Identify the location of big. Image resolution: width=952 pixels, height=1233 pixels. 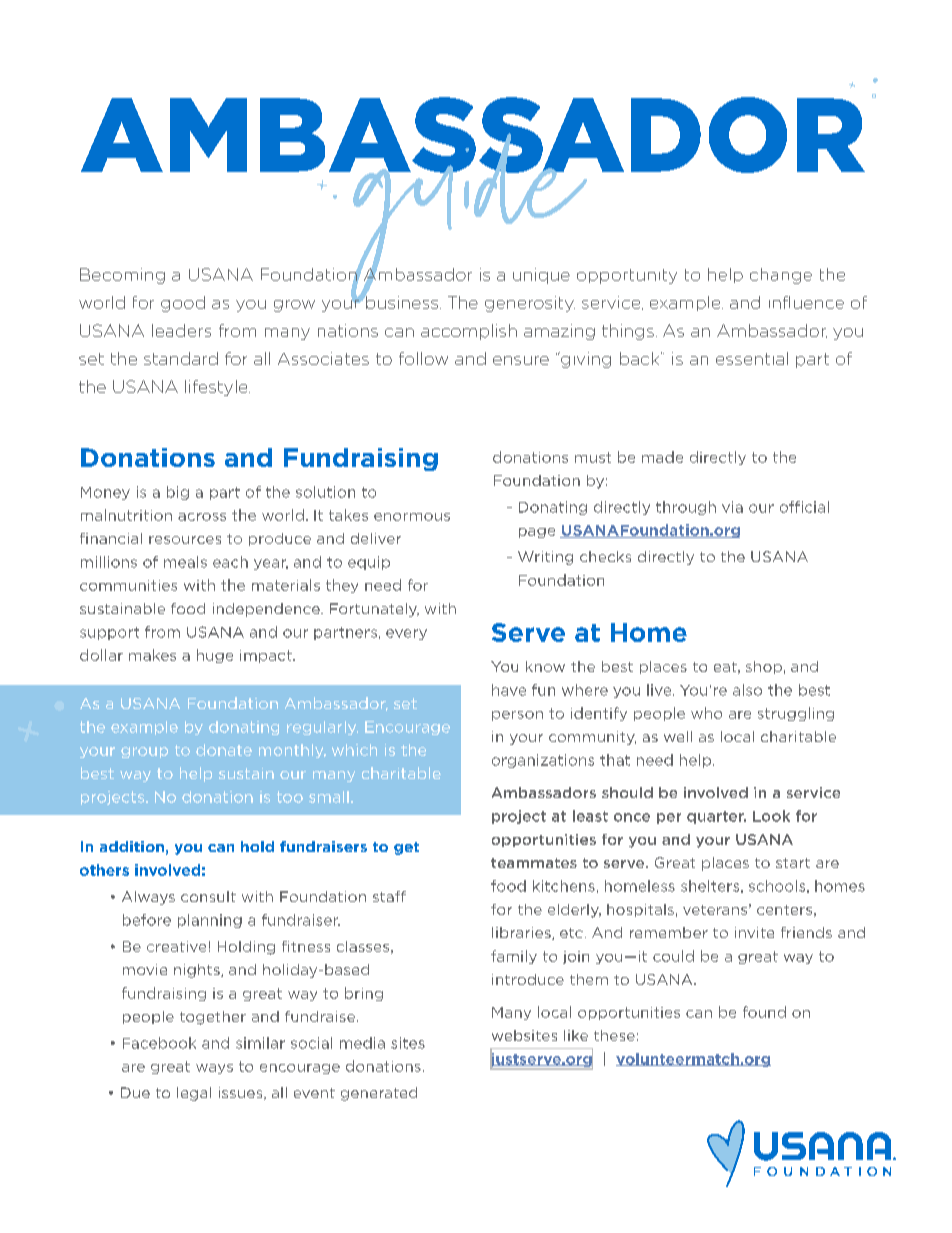
(178, 493).
